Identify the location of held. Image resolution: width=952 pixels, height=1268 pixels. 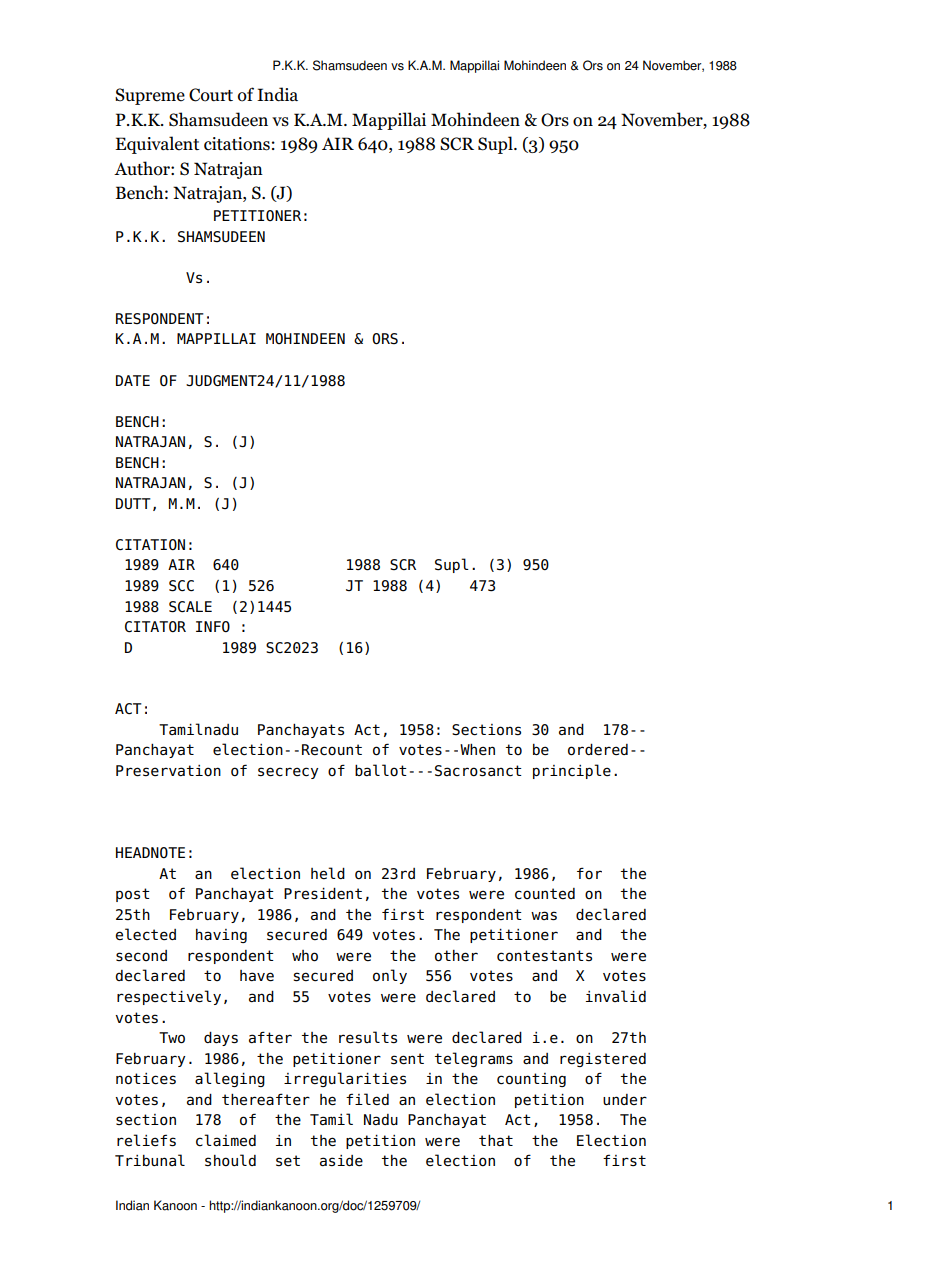
(328, 873).
